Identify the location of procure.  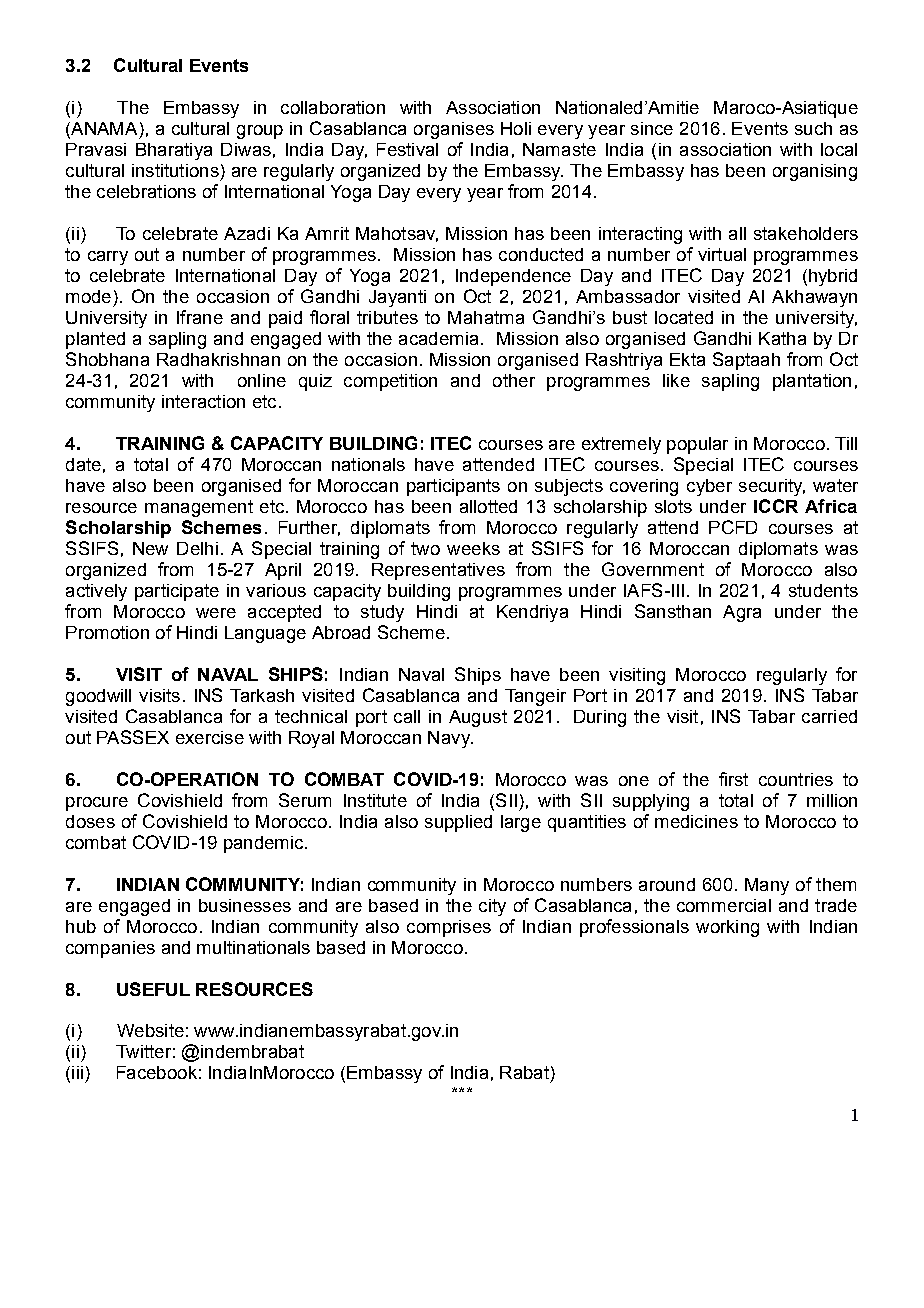
(97, 804).
